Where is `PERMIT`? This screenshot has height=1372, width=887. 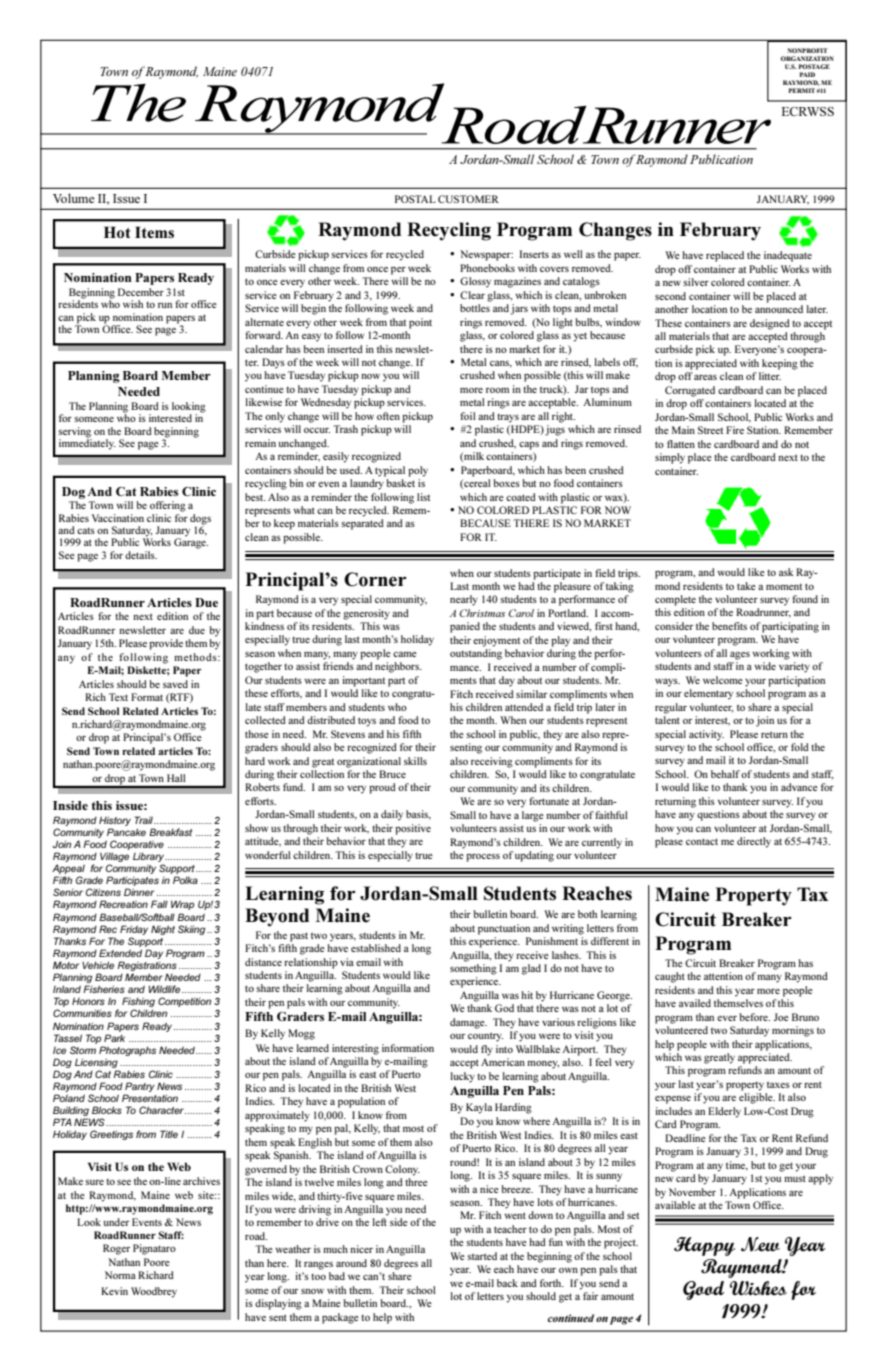
PERMIT is located at coordinates (802, 90).
